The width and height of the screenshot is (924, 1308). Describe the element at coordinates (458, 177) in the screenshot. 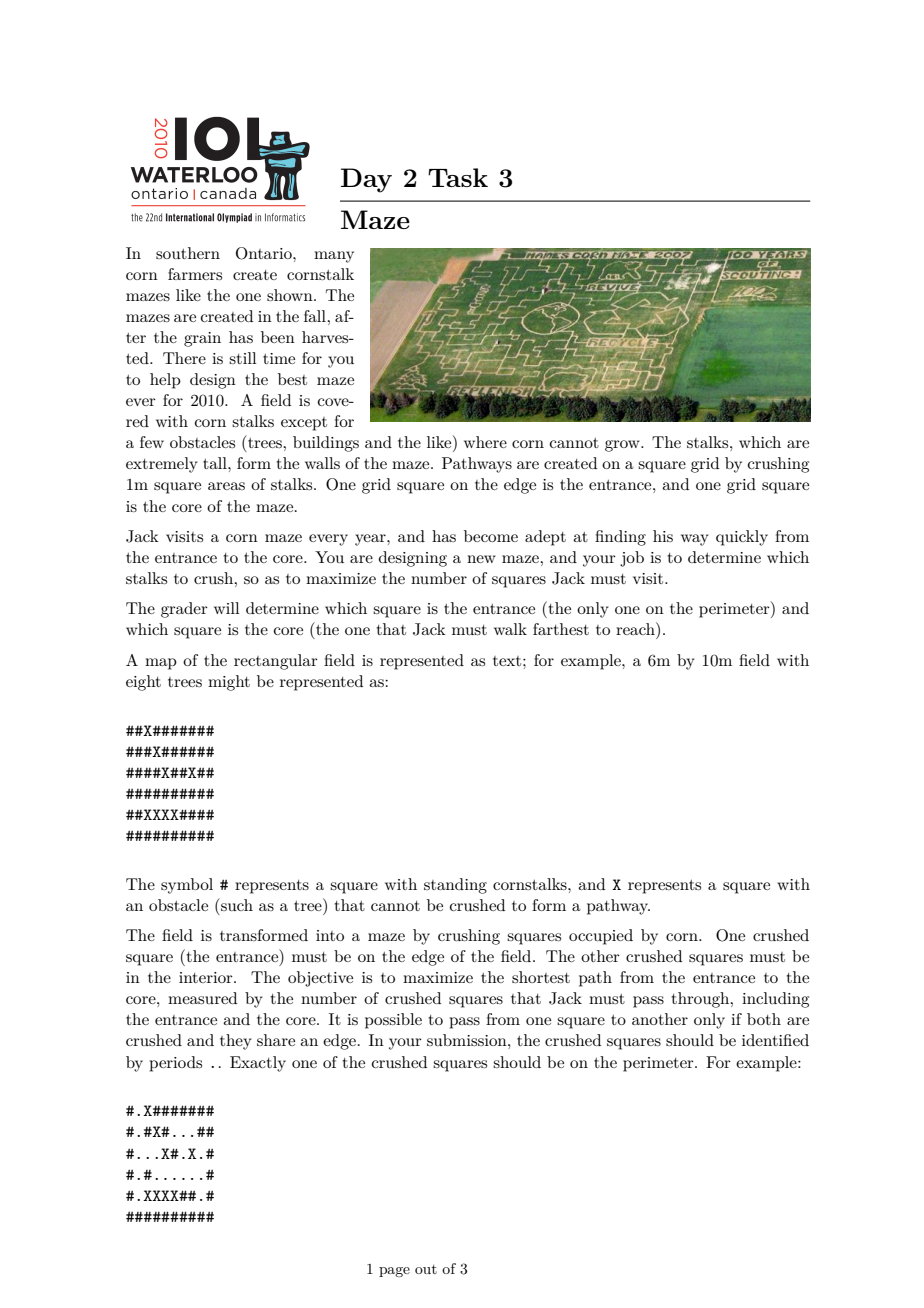

I see `Task` at that location.
